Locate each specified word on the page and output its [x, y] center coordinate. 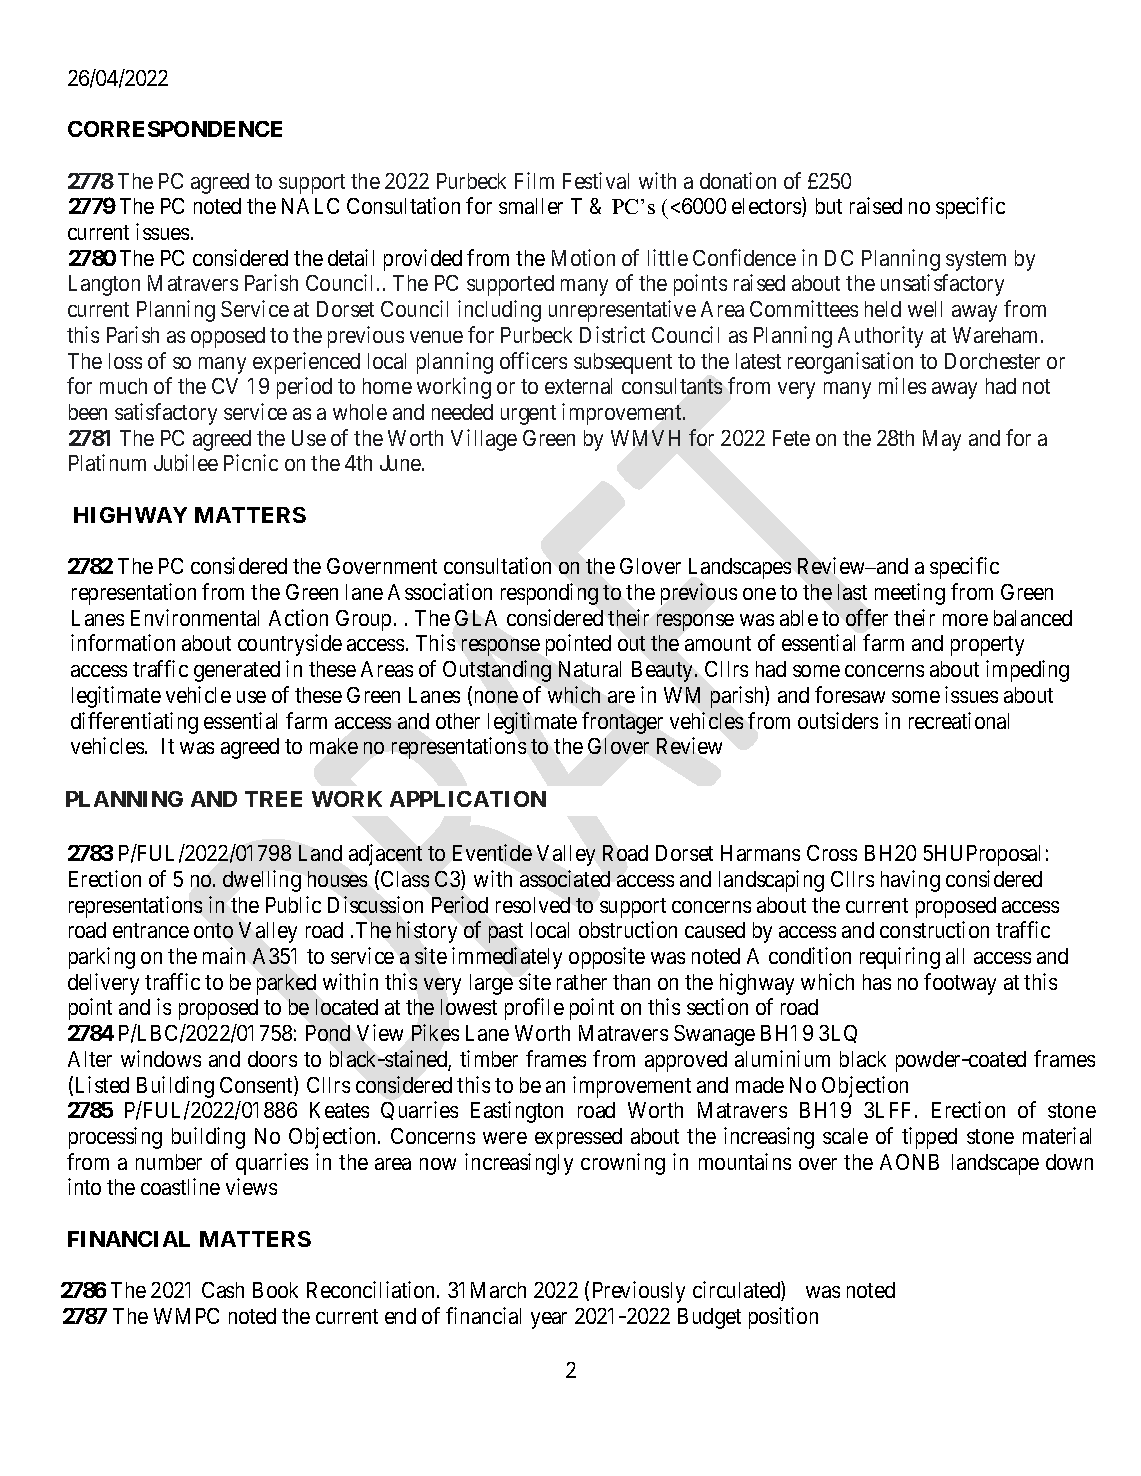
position [783, 1318]
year [549, 1320]
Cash [223, 1290]
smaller [531, 206]
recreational [959, 720]
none [496, 697]
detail [351, 257]
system [976, 261]
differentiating [134, 723]
